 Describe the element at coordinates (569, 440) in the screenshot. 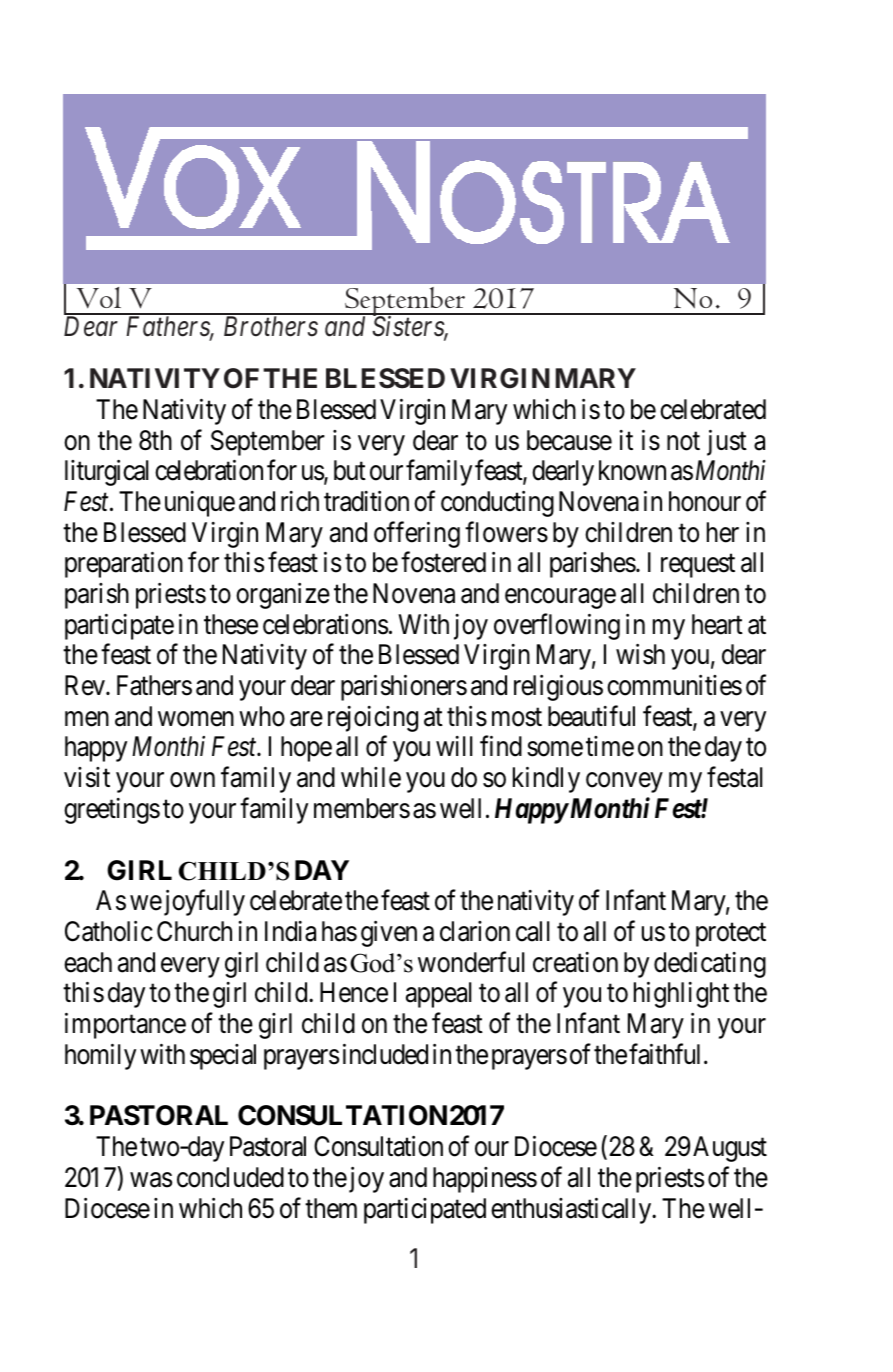

I see `because` at that location.
